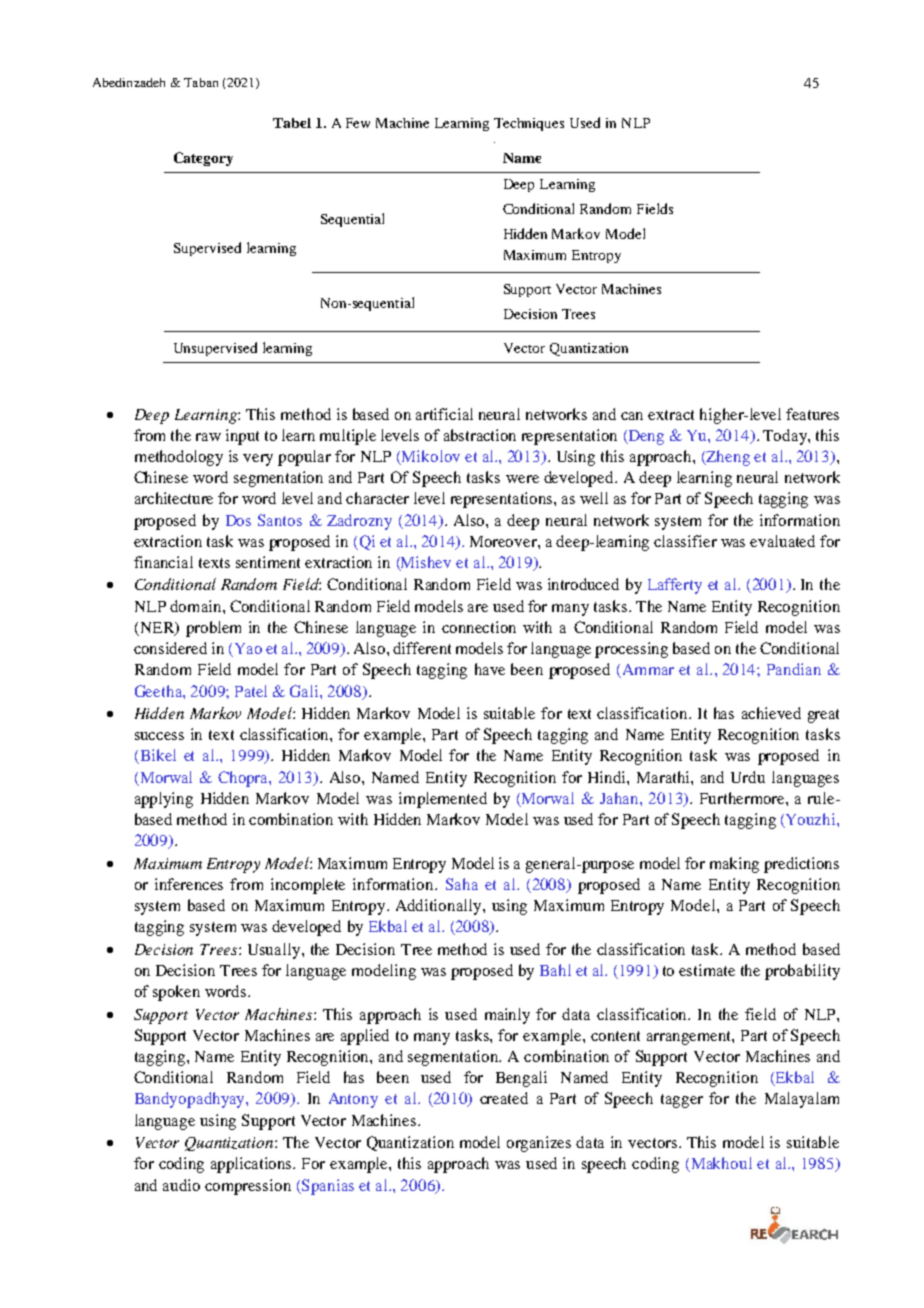  What do you see at coordinates (203, 159) in the screenshot?
I see `Category` at bounding box center [203, 159].
